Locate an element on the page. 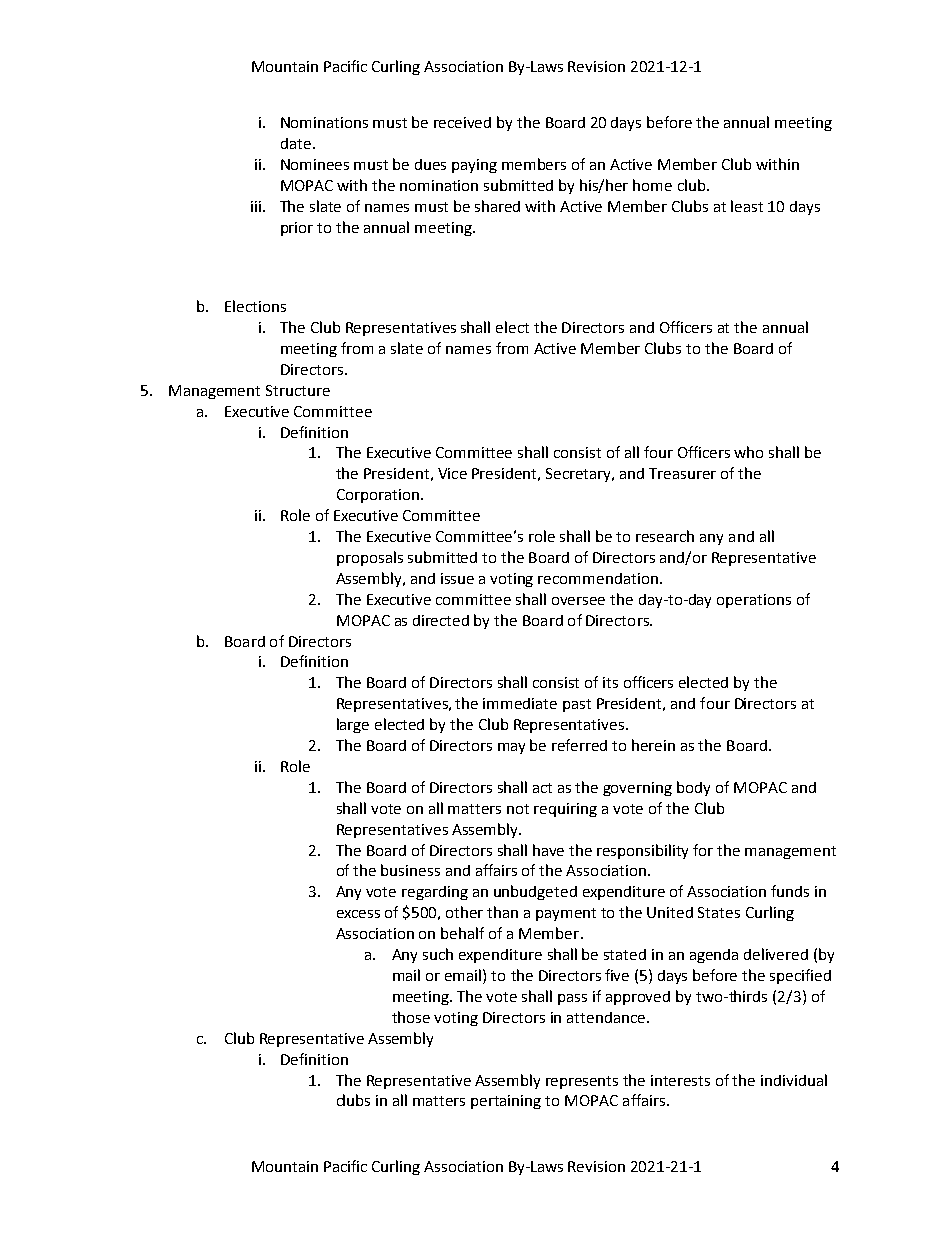 This document has width=952, height=1233. oversee is located at coordinates (578, 601).
